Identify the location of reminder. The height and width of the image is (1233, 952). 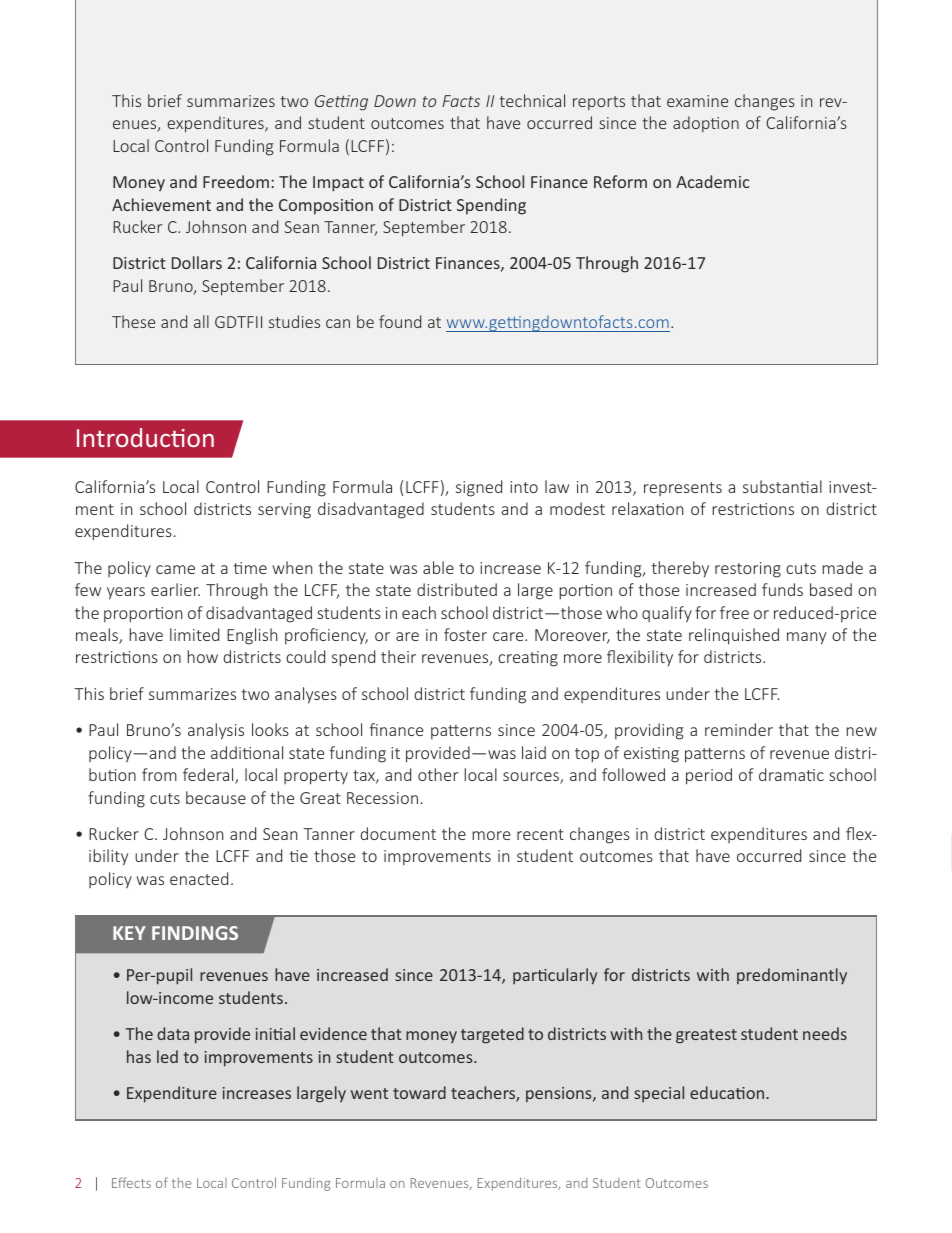
(739, 729).
